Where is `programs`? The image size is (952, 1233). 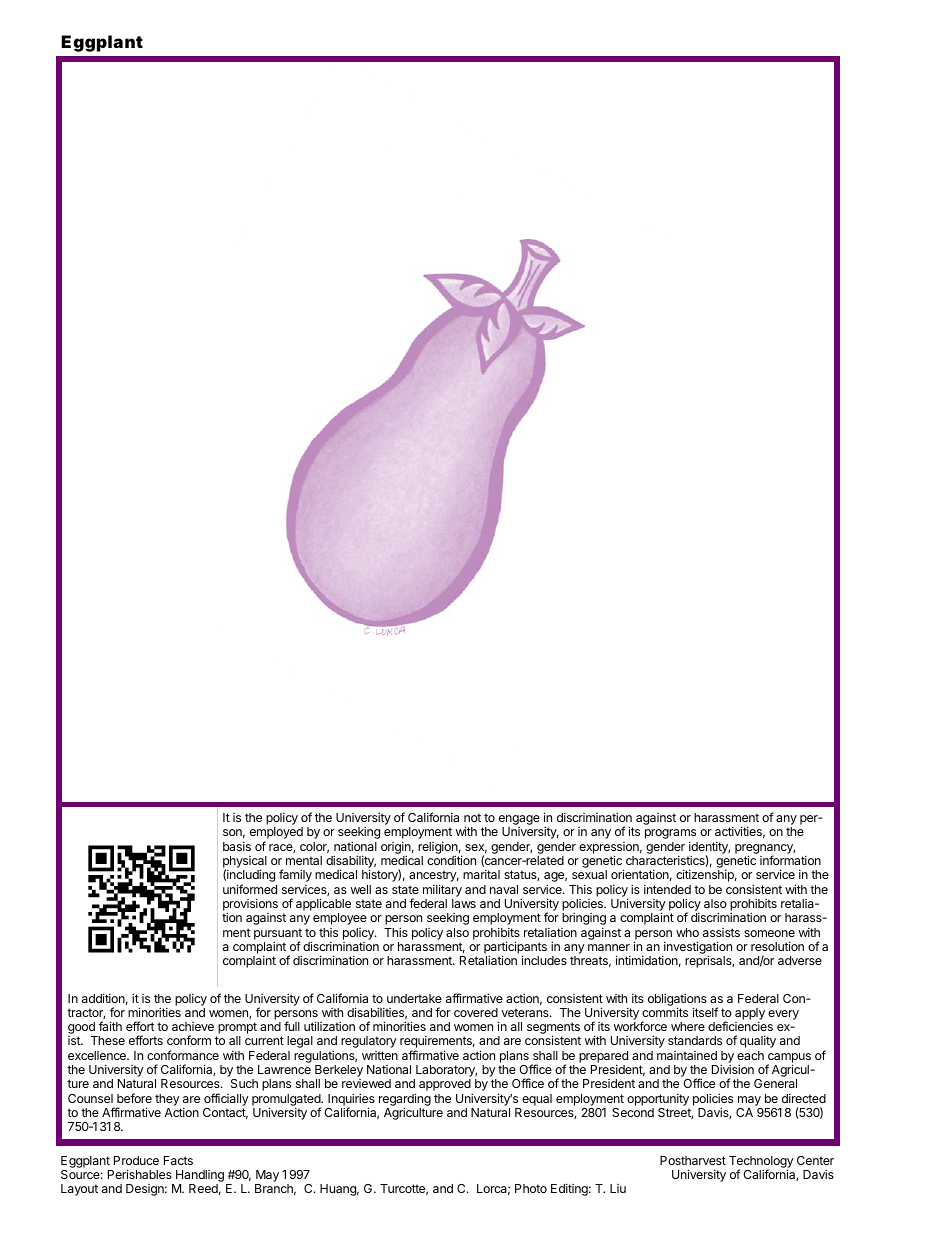 programs is located at coordinates (670, 834).
